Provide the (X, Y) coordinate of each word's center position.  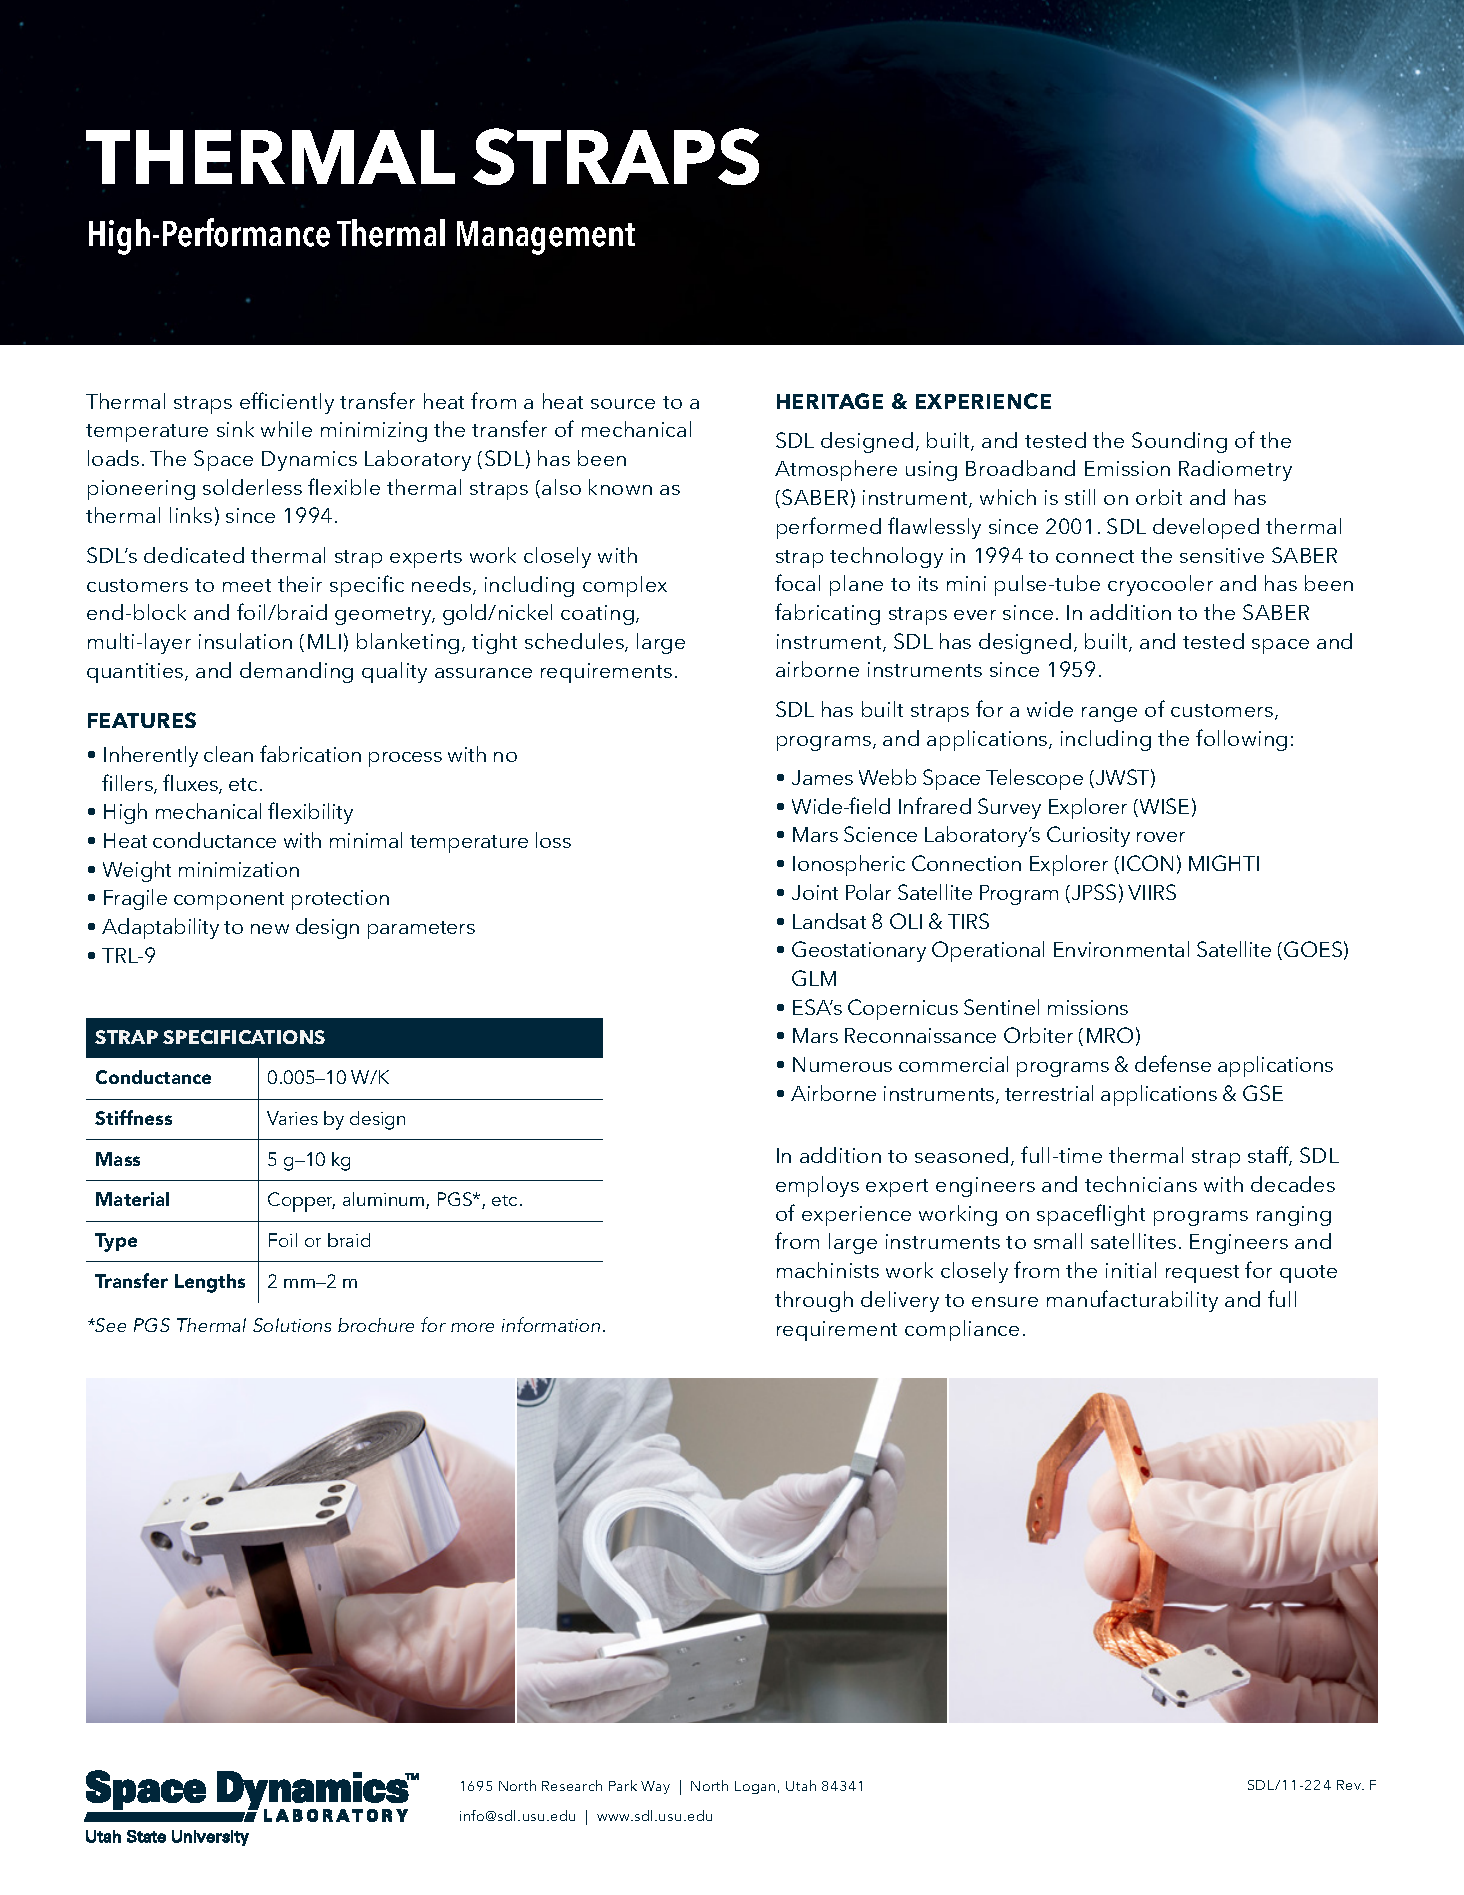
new (270, 929)
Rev (1350, 1785)
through (814, 1301)
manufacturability (1132, 1301)
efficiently (287, 403)
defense (1173, 1063)
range (1109, 714)
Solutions (292, 1325)
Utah (801, 1785)
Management (546, 238)
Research (572, 1785)
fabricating (827, 614)
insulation (245, 641)
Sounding (1179, 442)
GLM (814, 978)
